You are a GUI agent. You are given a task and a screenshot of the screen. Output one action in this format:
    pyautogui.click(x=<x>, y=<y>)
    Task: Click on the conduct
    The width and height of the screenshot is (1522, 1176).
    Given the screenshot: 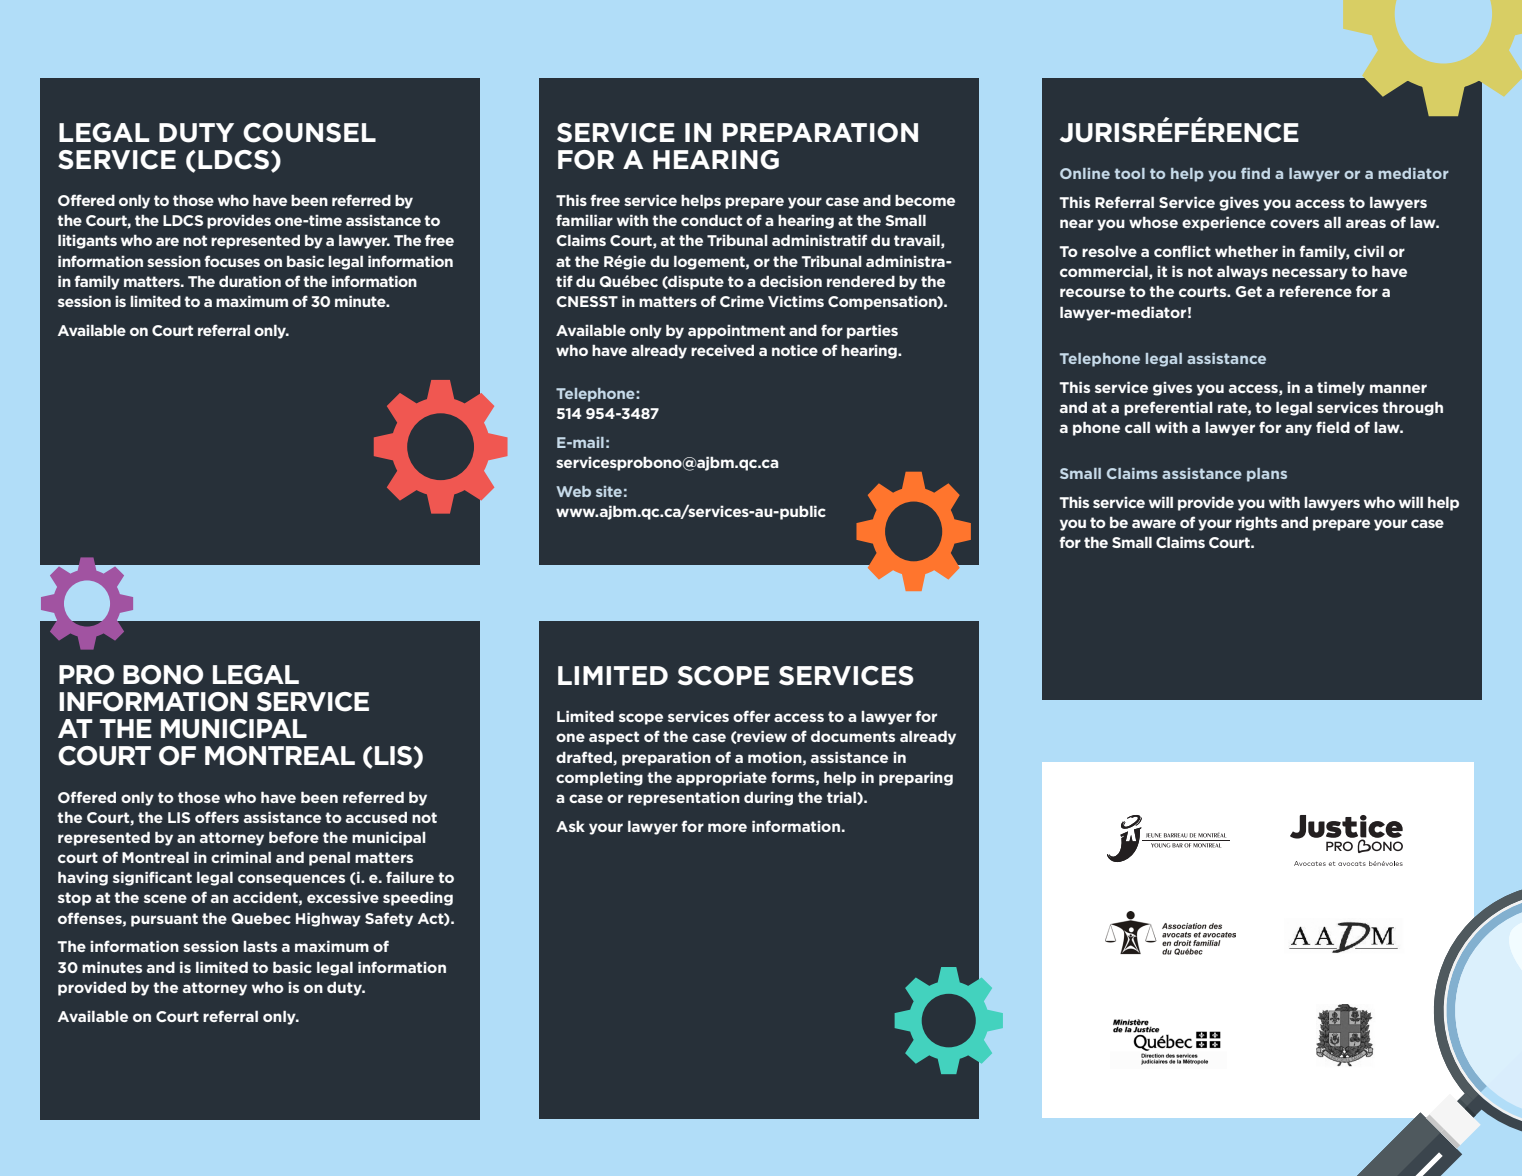 What is the action you would take?
    pyautogui.click(x=711, y=220)
